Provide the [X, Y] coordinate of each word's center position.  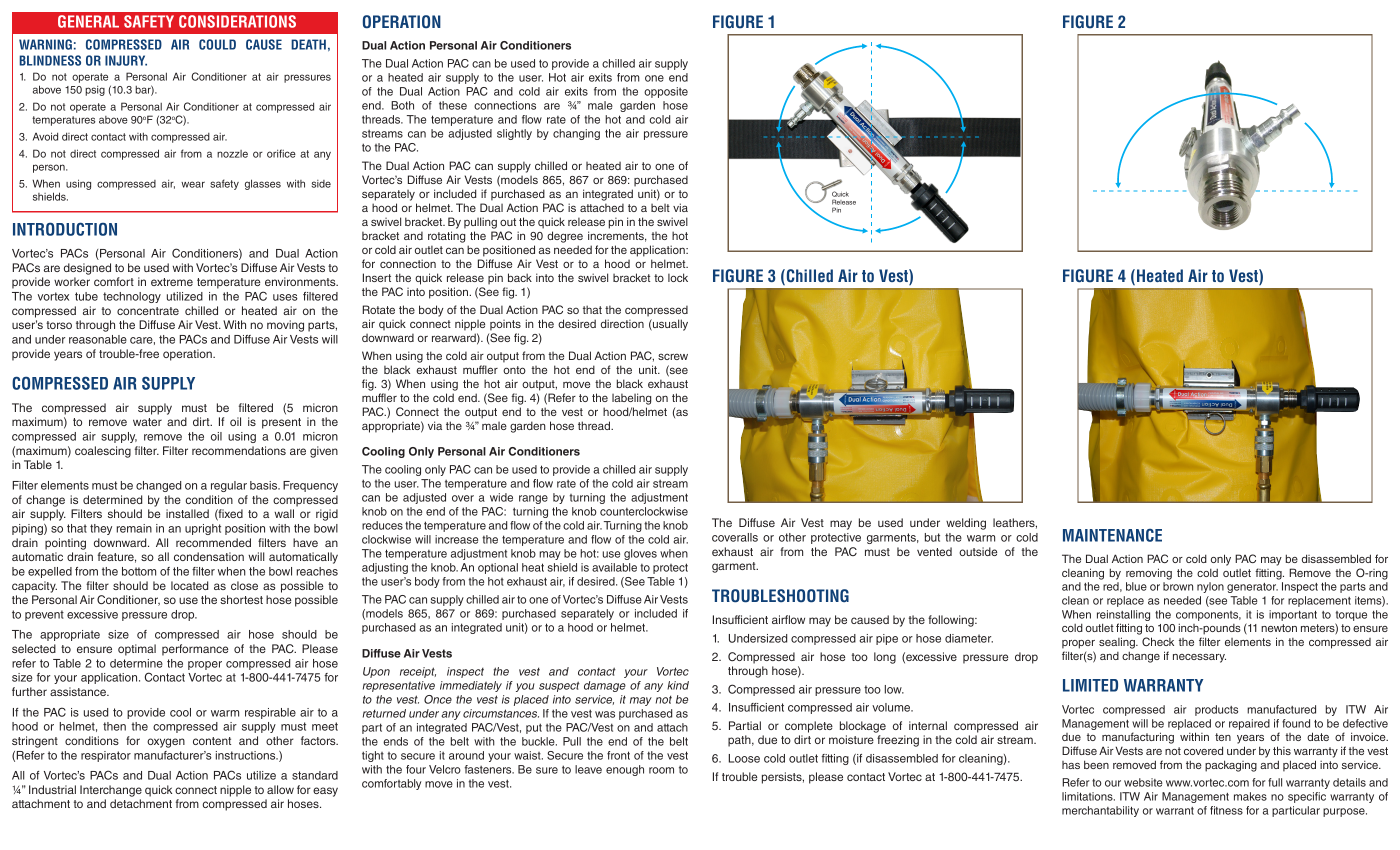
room [661, 770]
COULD [217, 44]
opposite [666, 92]
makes [1250, 796]
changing [576, 134]
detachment [141, 803]
